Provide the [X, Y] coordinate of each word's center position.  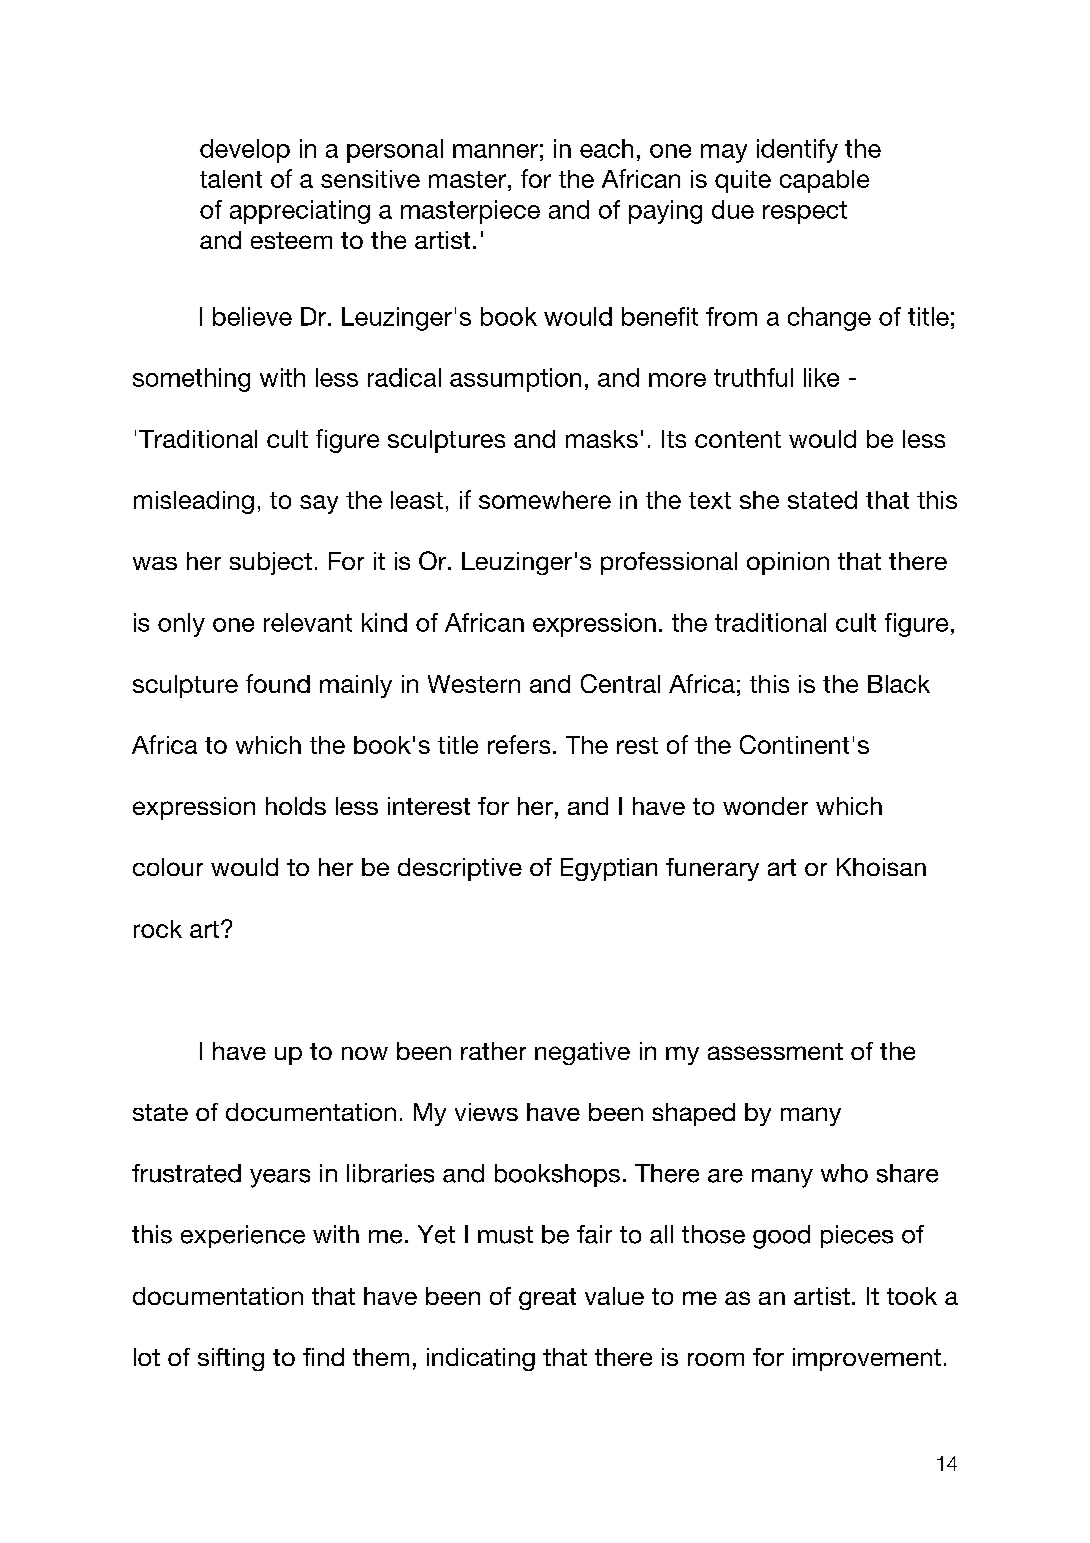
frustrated [186, 1173]
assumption [515, 380]
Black [899, 684]
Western [474, 684]
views [486, 1112]
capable [824, 181]
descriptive [460, 869]
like [821, 377]
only [181, 625]
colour [168, 867]
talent [231, 179]
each [606, 148]
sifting [231, 1359]
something [191, 380]
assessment [775, 1051]
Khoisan [881, 867]
